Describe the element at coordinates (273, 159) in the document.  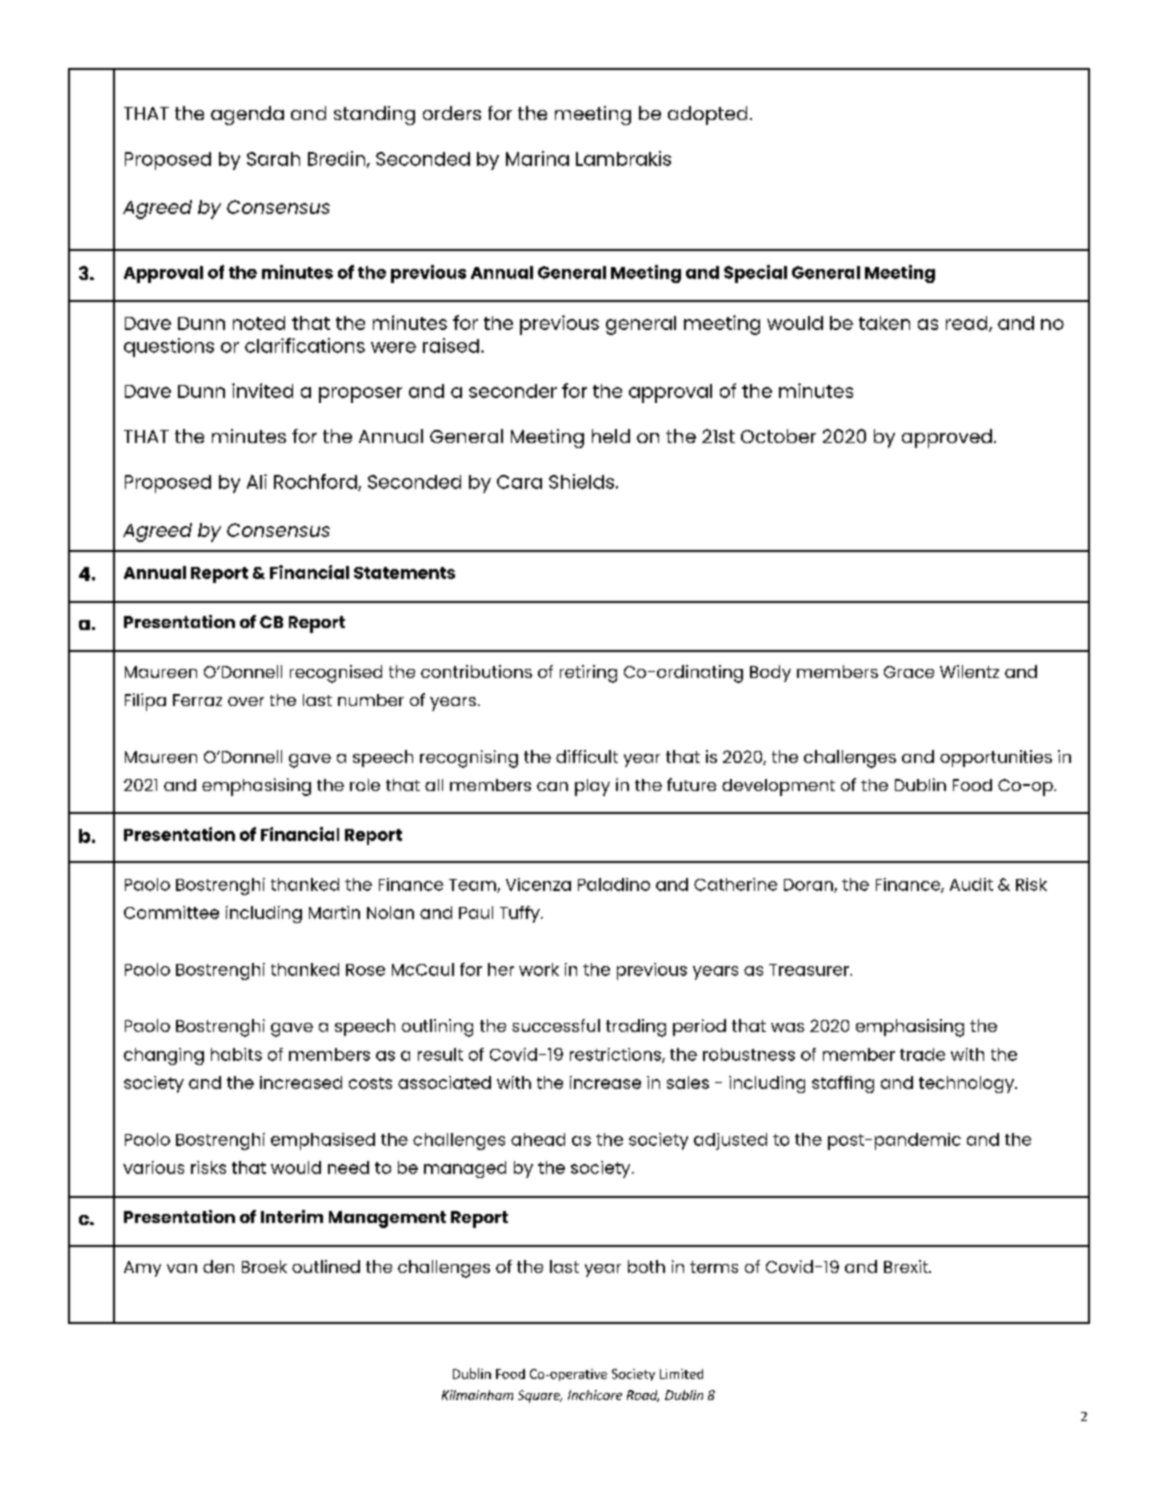
I see `Sarah` at that location.
